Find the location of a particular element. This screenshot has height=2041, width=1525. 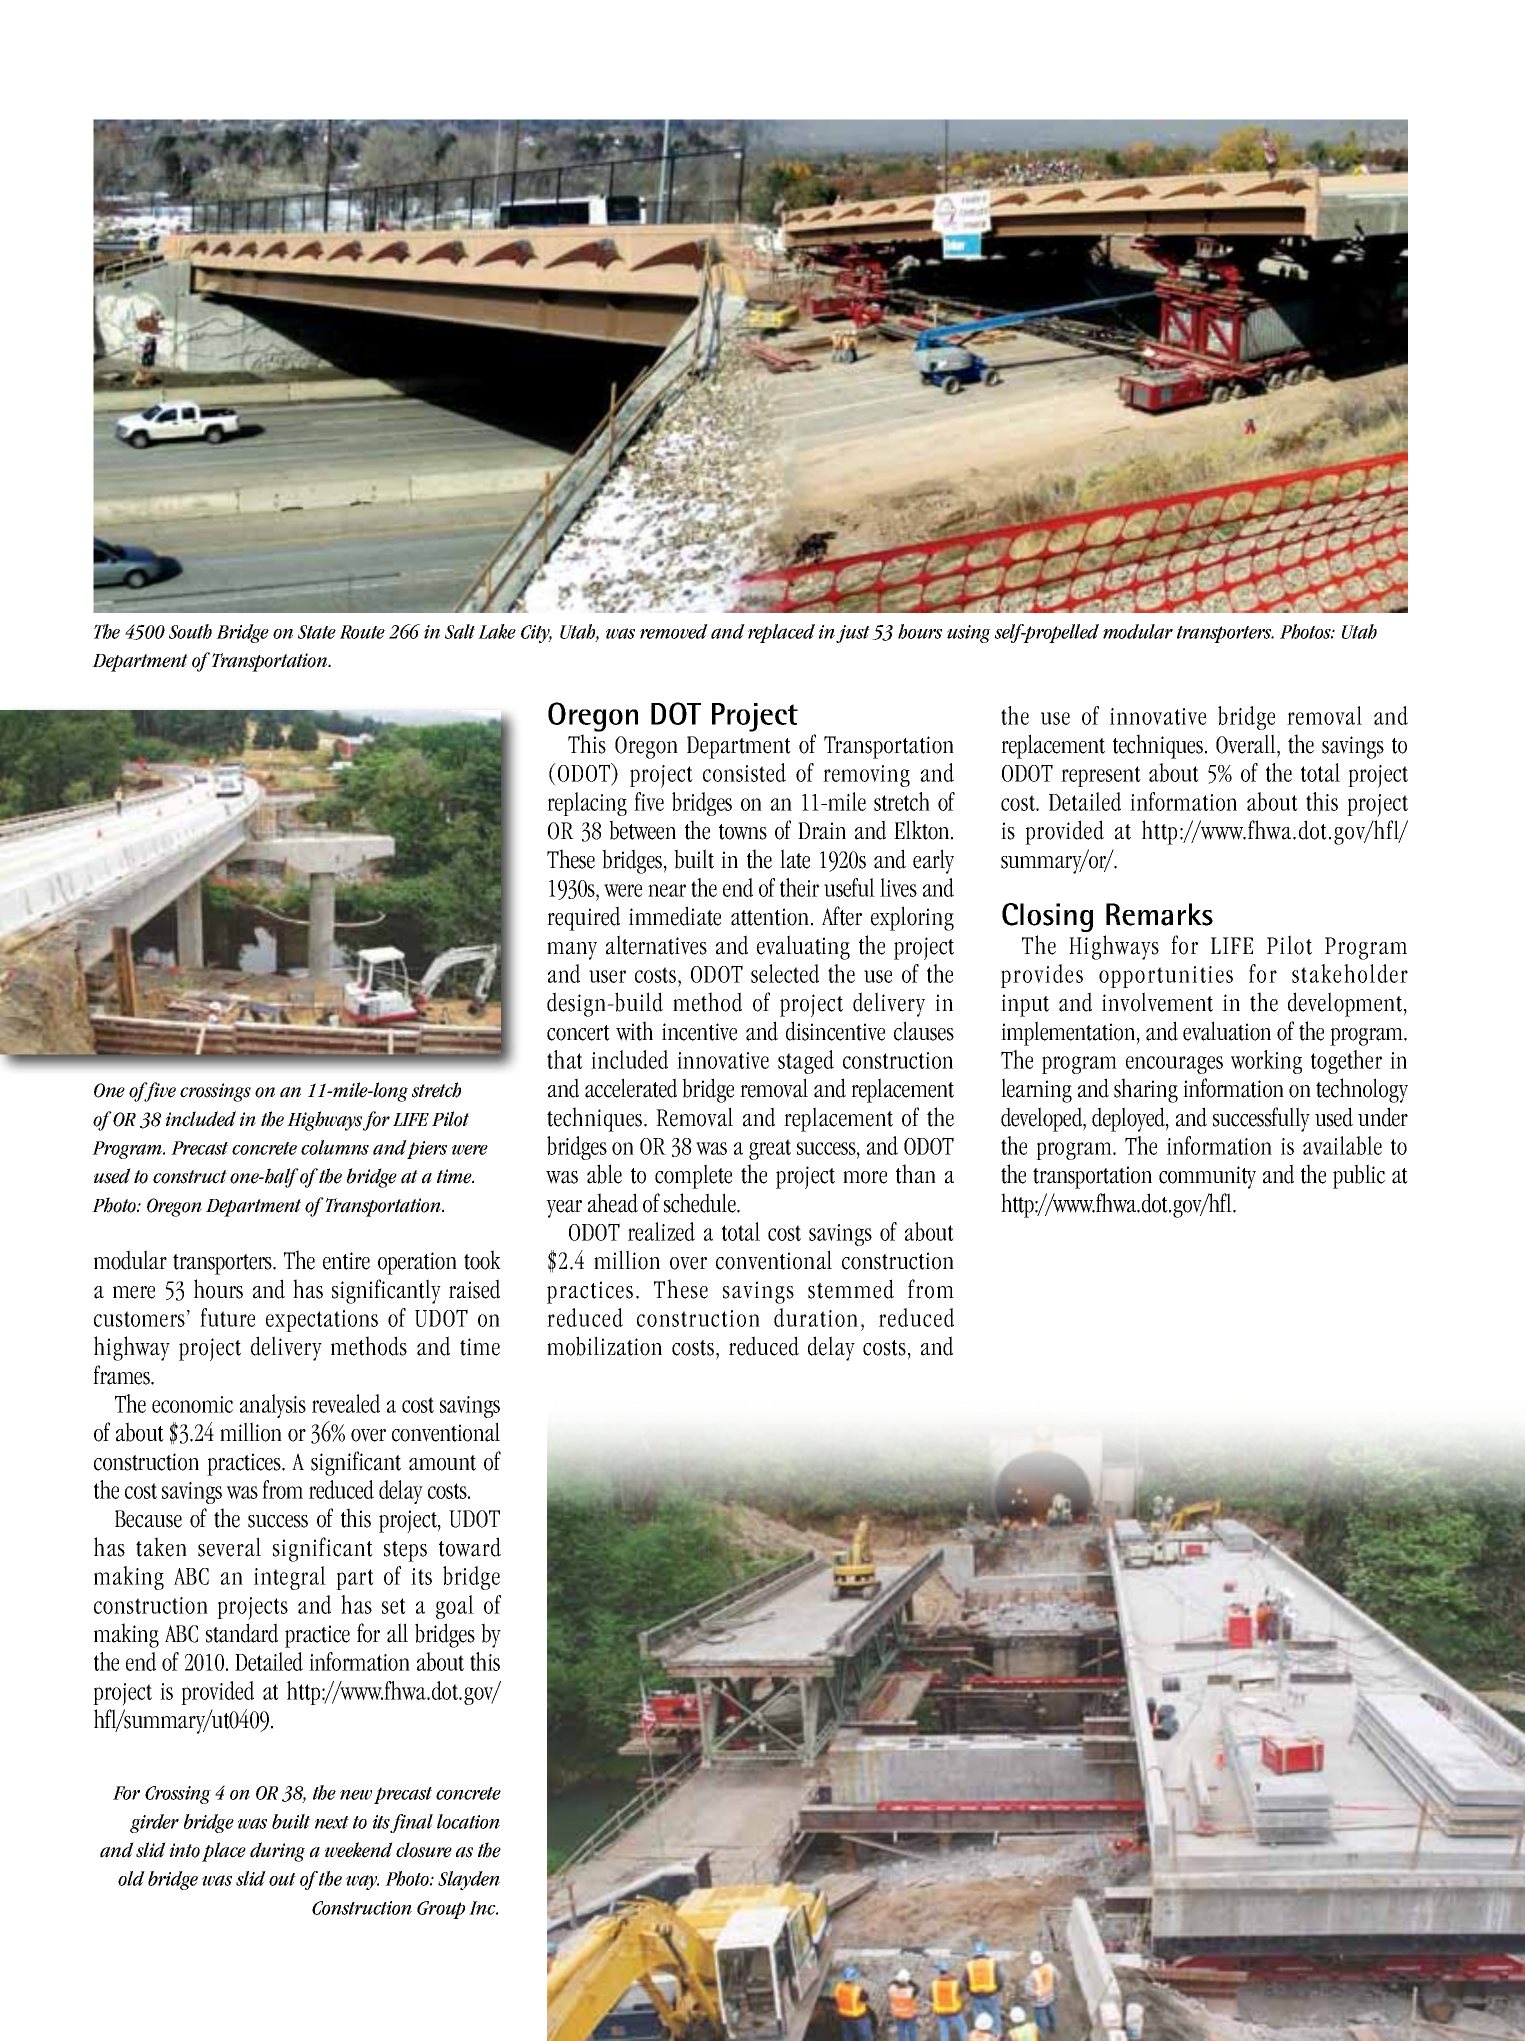

mobilization is located at coordinates (604, 1346).
